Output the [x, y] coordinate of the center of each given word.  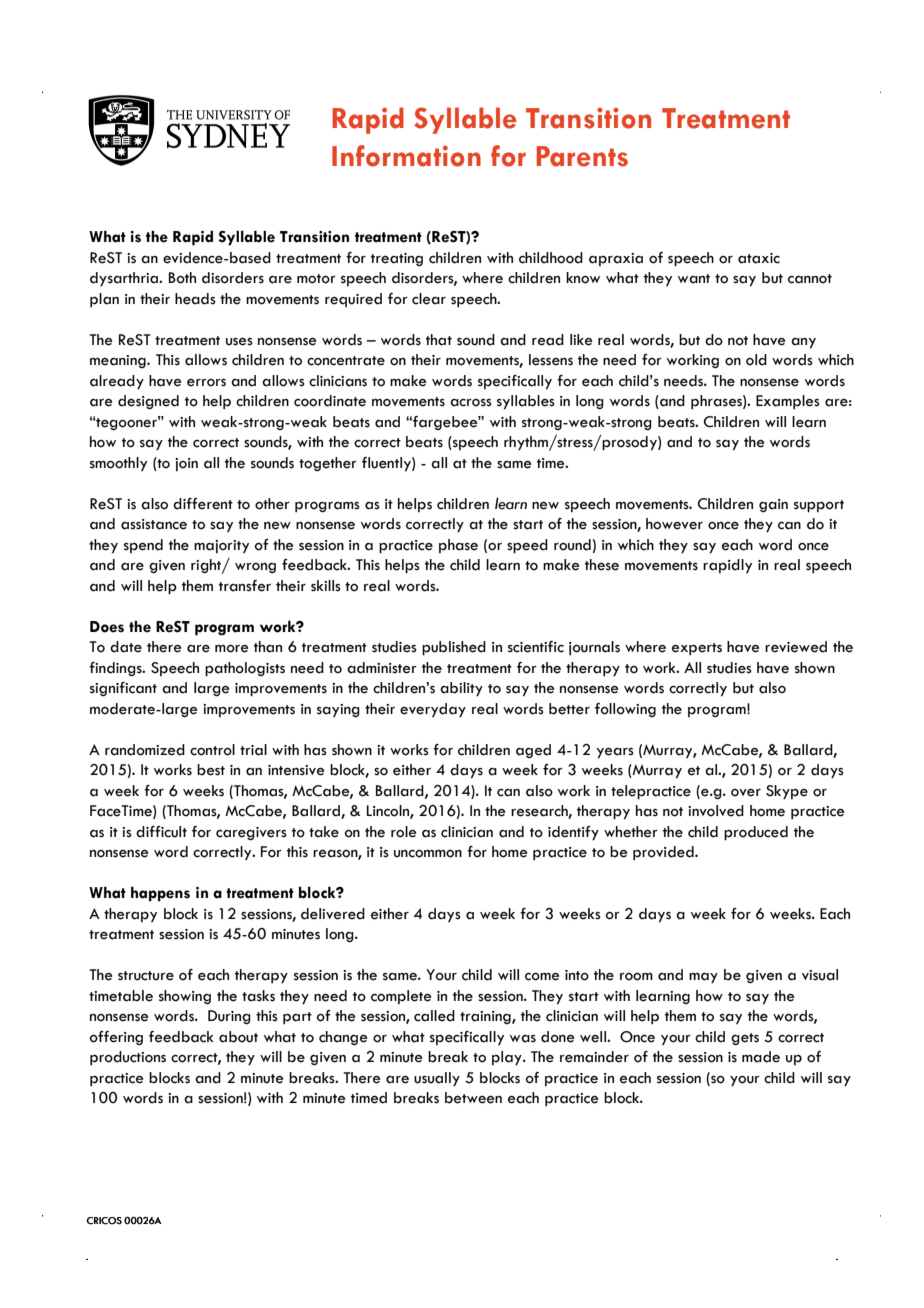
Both [182, 278]
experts [697, 649]
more [232, 649]
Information [406, 156]
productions [128, 1058]
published [454, 648]
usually [437, 1079]
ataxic [759, 258]
